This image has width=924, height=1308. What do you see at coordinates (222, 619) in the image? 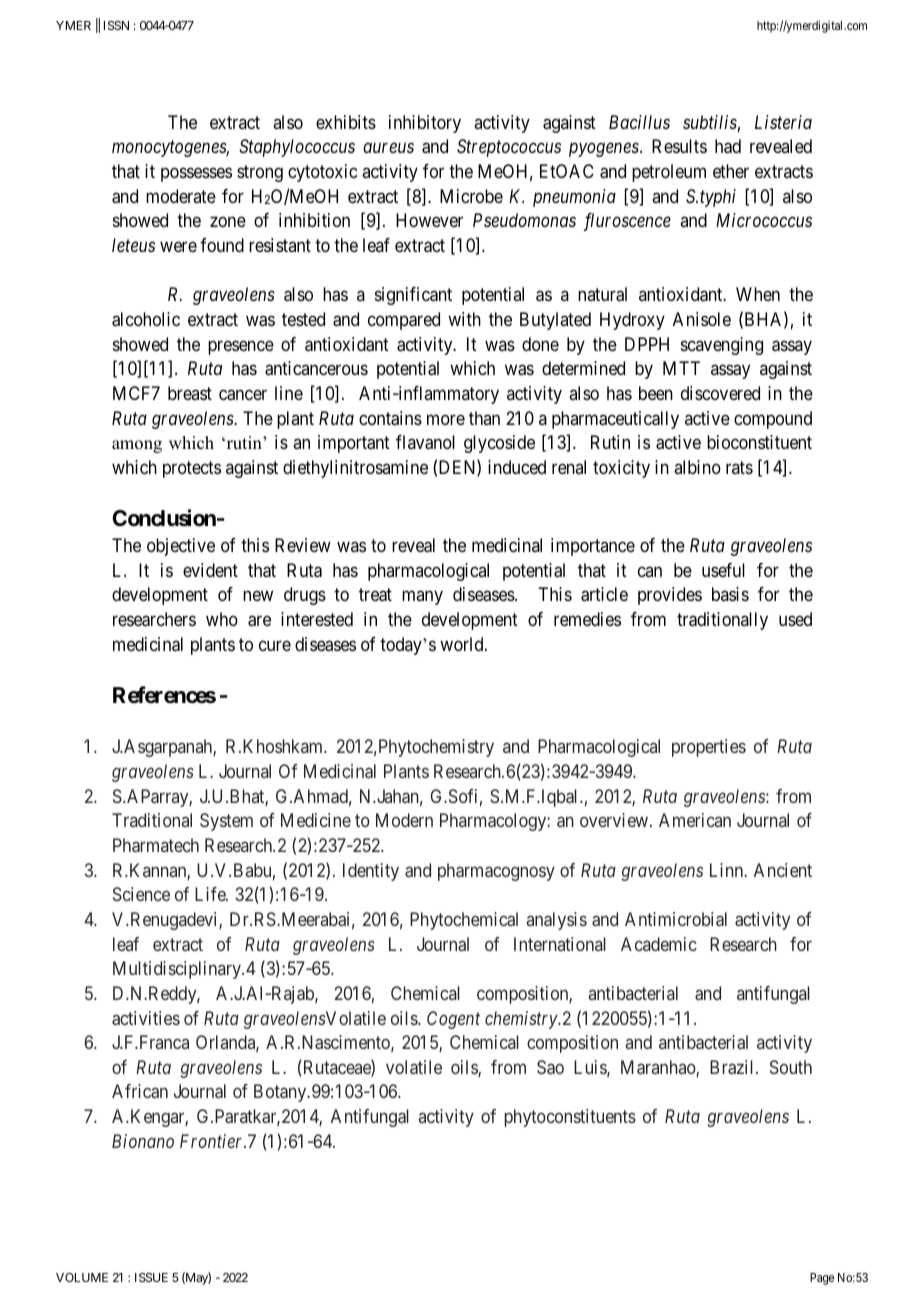
I see `who` at bounding box center [222, 619].
